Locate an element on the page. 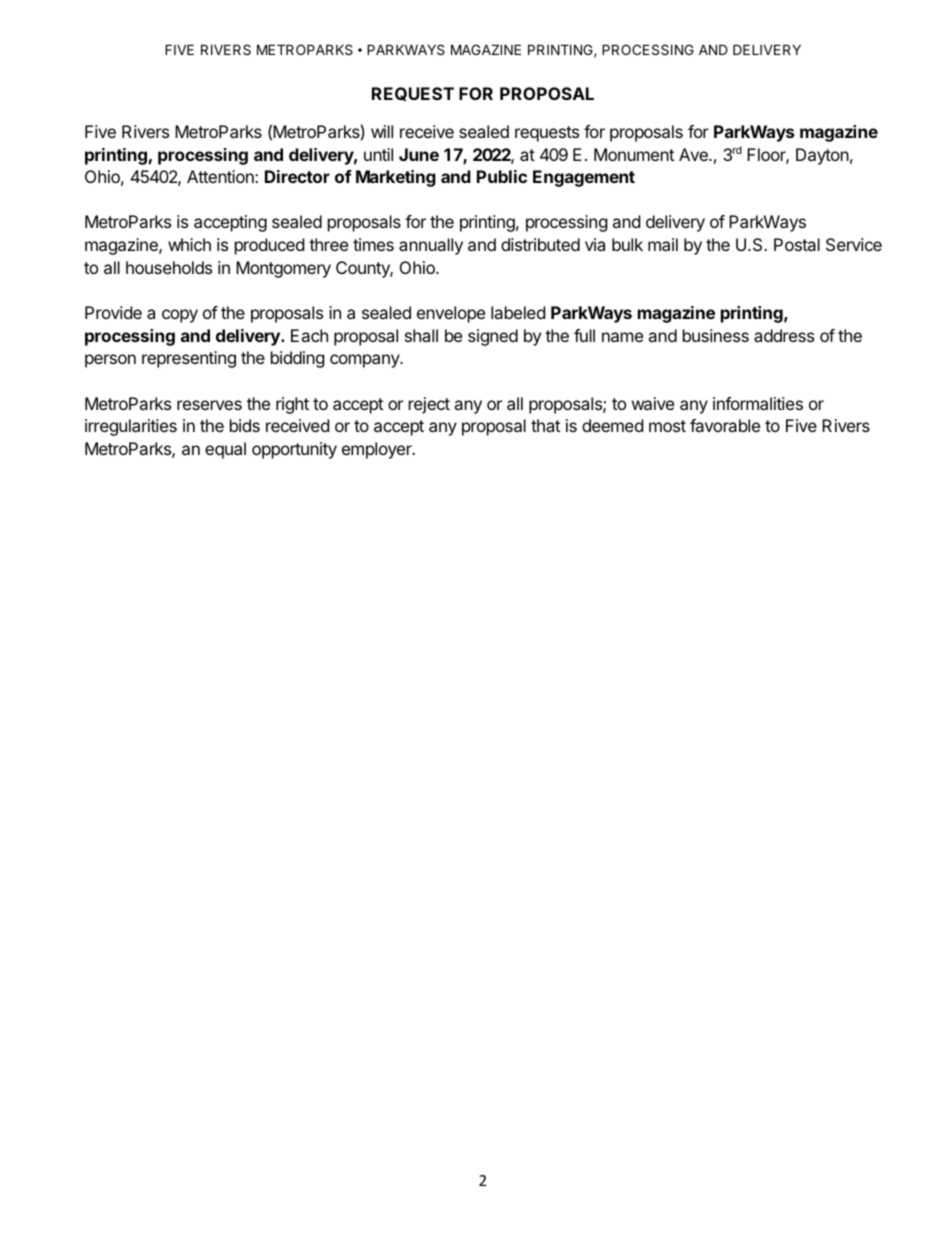 The image size is (952, 1233). households is located at coordinates (169, 267).
